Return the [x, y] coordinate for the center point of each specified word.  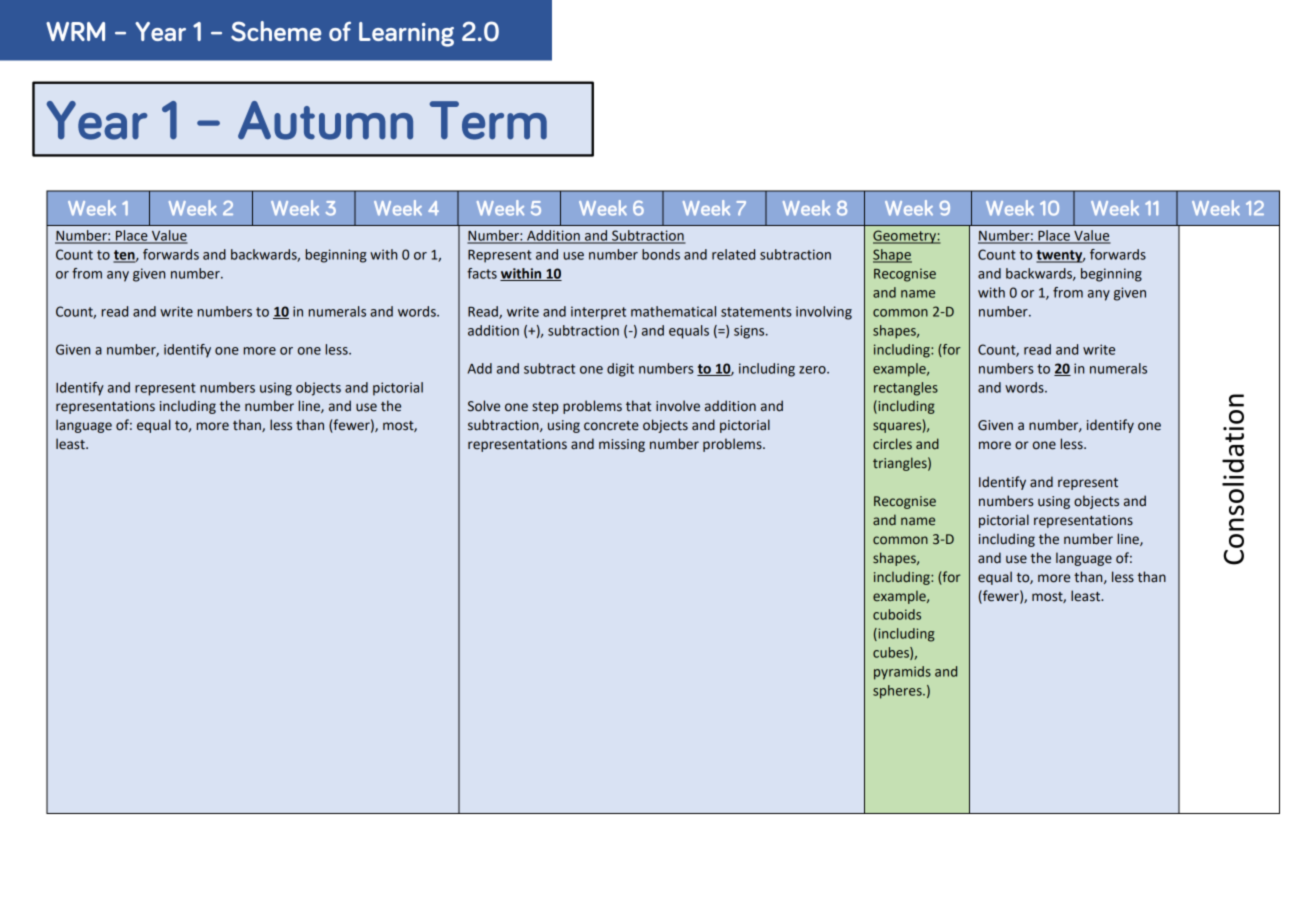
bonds [661, 254]
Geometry [905, 237]
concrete [611, 426]
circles [892, 444]
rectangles [906, 389]
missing [622, 445]
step [545, 408]
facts [482, 273]
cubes [892, 653]
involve [678, 406]
